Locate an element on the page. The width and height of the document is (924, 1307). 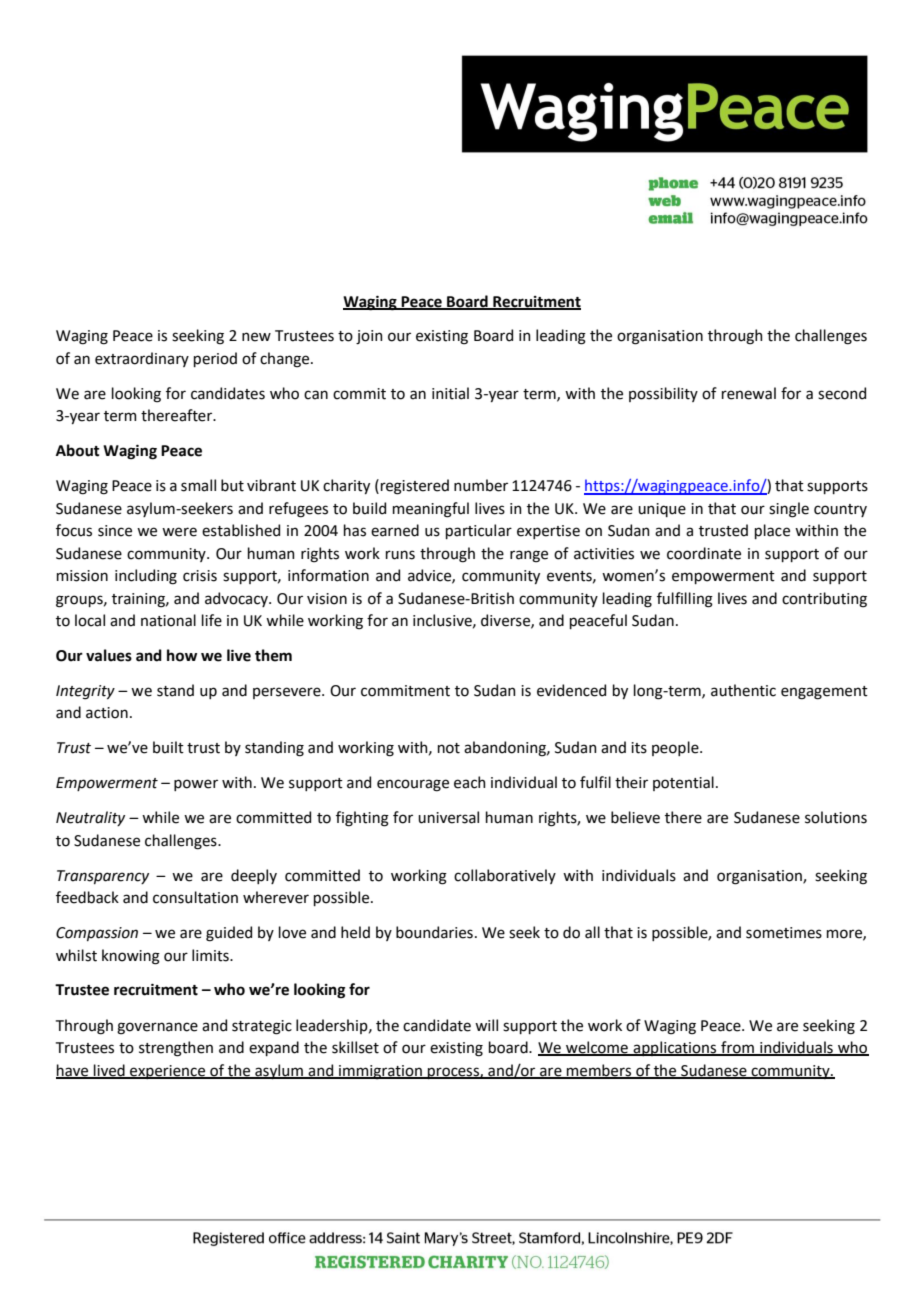
renewal is located at coordinates (749, 393).
